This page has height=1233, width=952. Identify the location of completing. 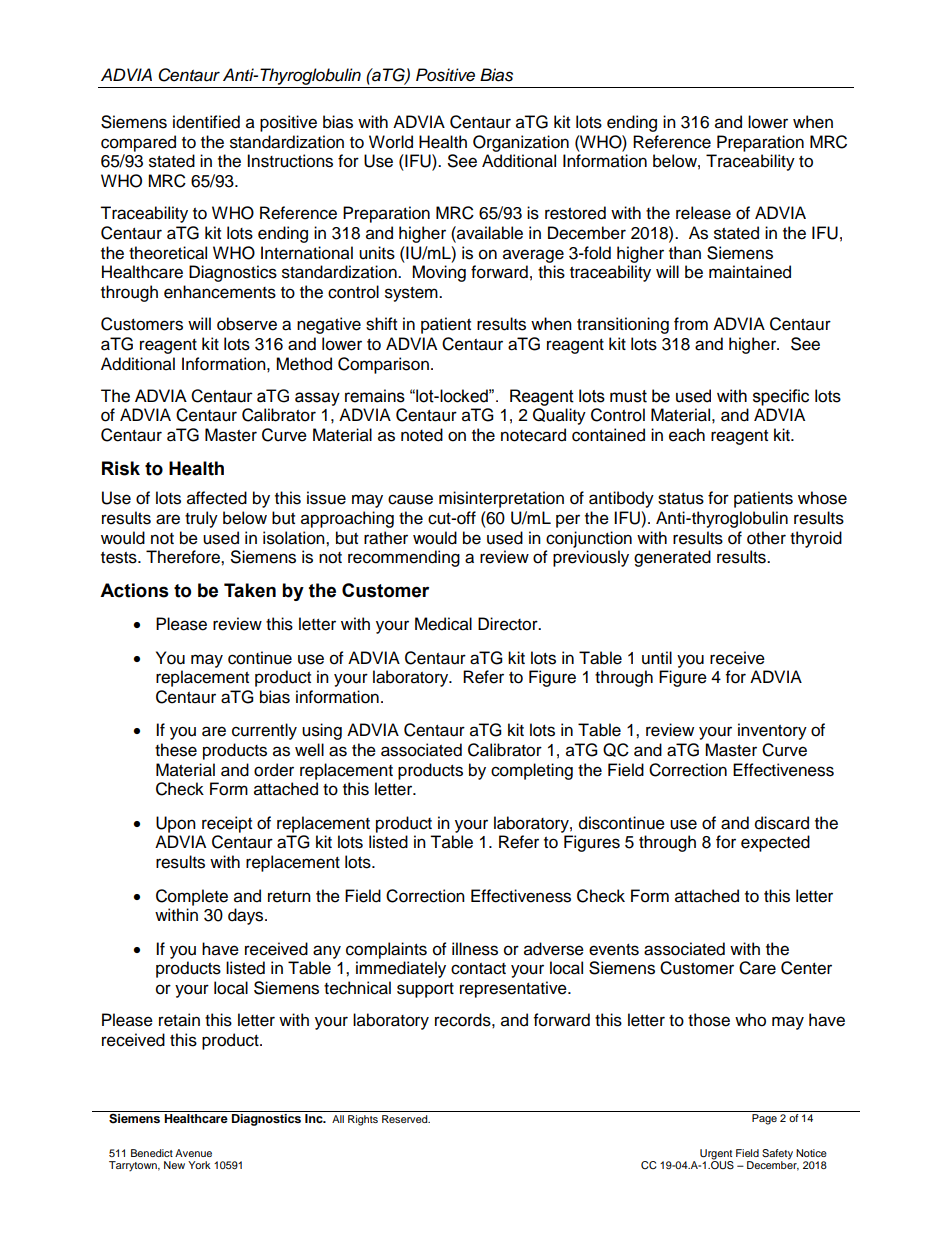
(532, 771).
